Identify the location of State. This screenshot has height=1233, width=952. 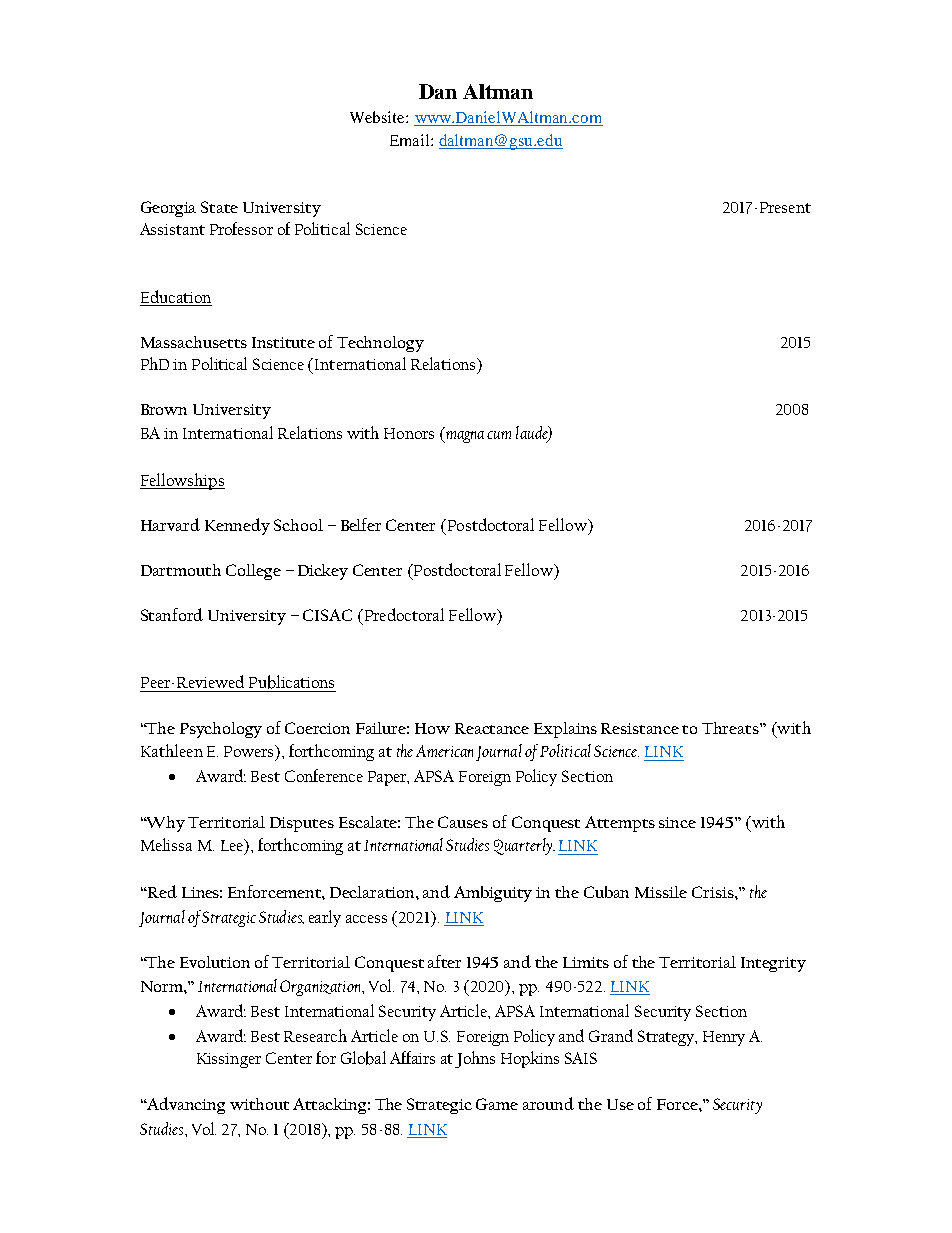
(219, 207).
